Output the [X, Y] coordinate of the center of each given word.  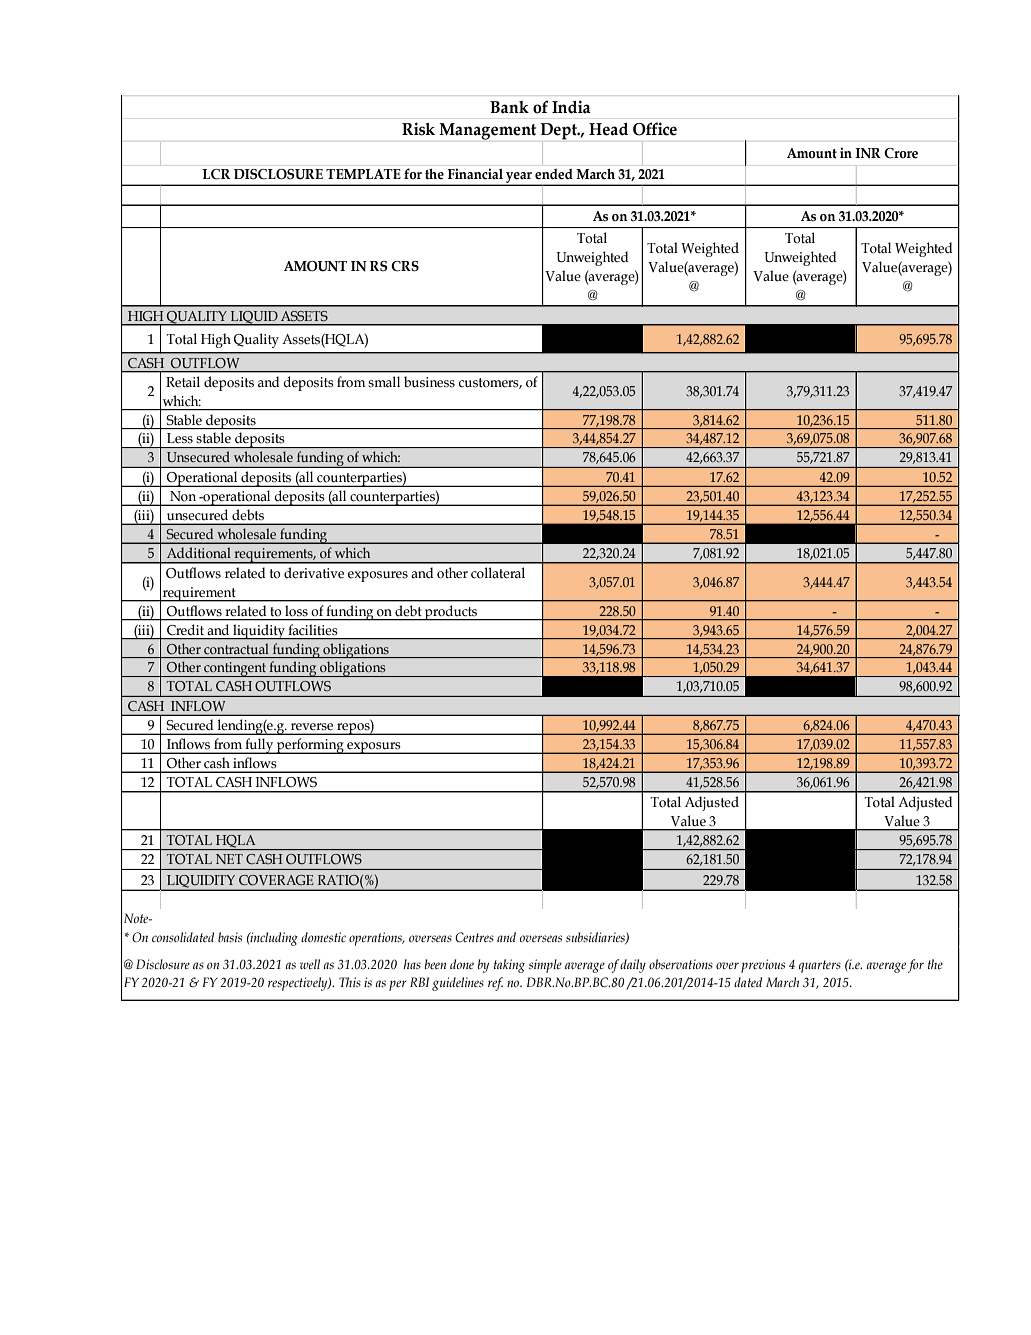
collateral [498, 573]
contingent [235, 669]
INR [868, 153]
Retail [183, 382]
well [310, 964]
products [451, 613]
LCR [216, 174]
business [429, 382]
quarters [820, 966]
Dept [560, 131]
